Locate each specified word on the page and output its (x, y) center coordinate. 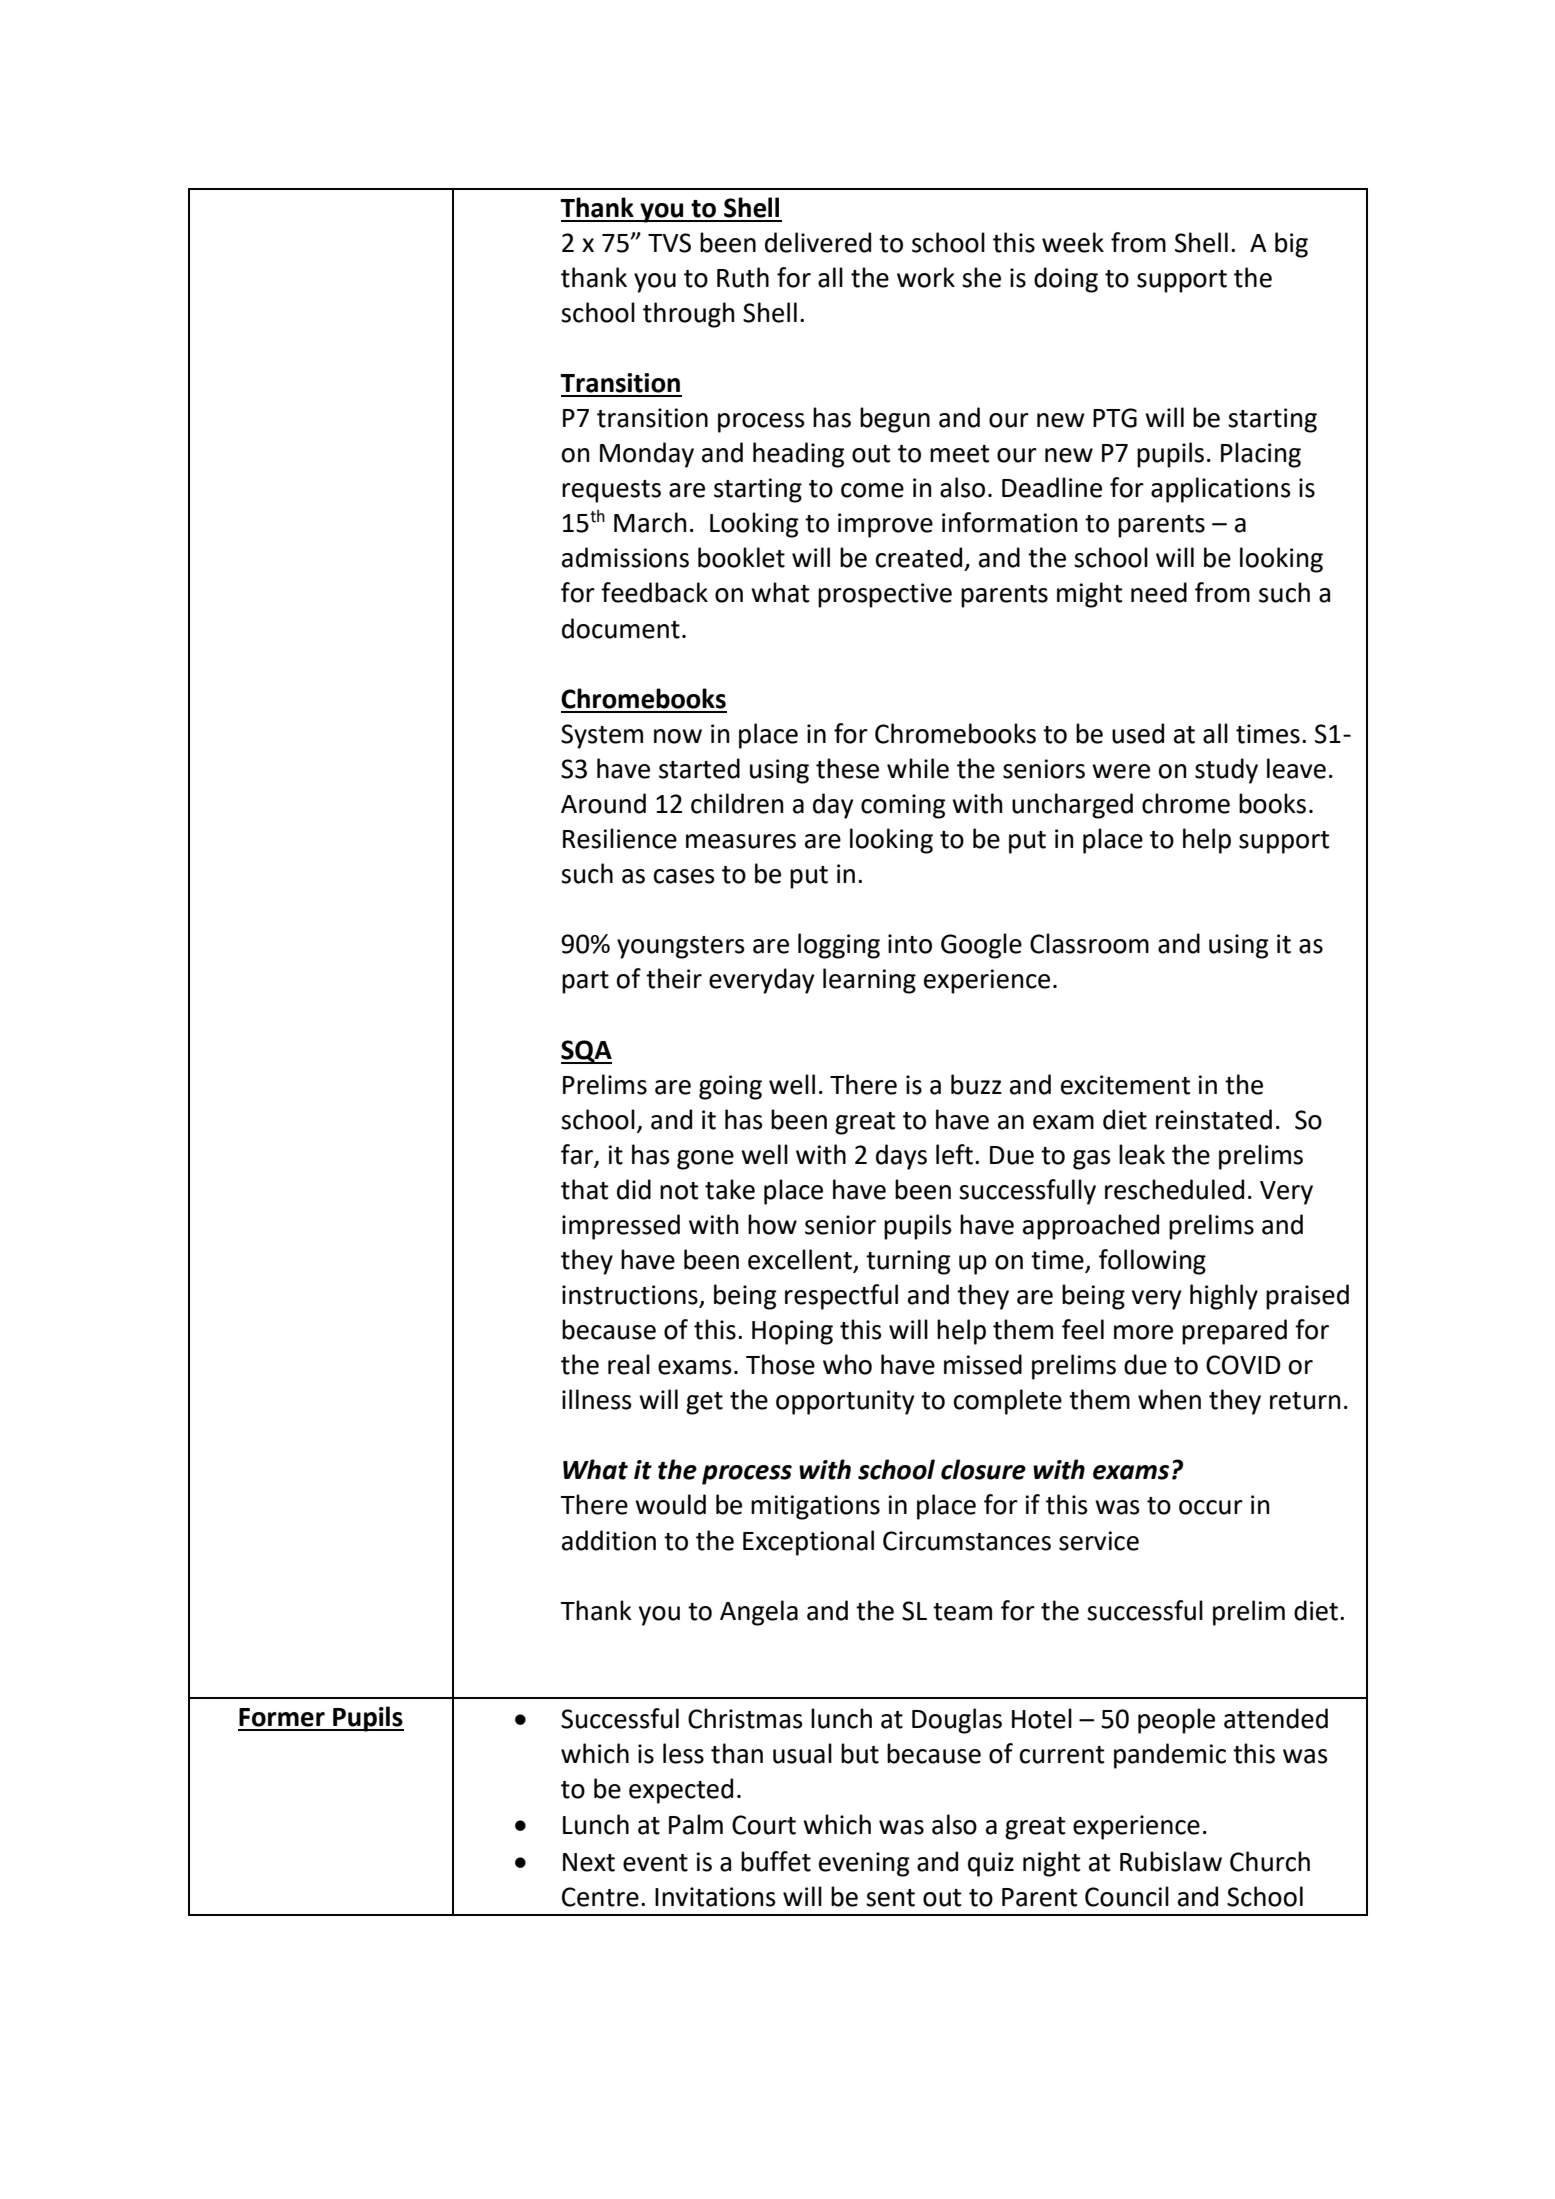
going (730, 1087)
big (1291, 245)
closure (983, 1469)
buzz (976, 1084)
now (678, 736)
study (1226, 771)
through (688, 315)
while (918, 768)
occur (1211, 1507)
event (655, 1863)
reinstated (1214, 1119)
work (926, 277)
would (670, 1504)
